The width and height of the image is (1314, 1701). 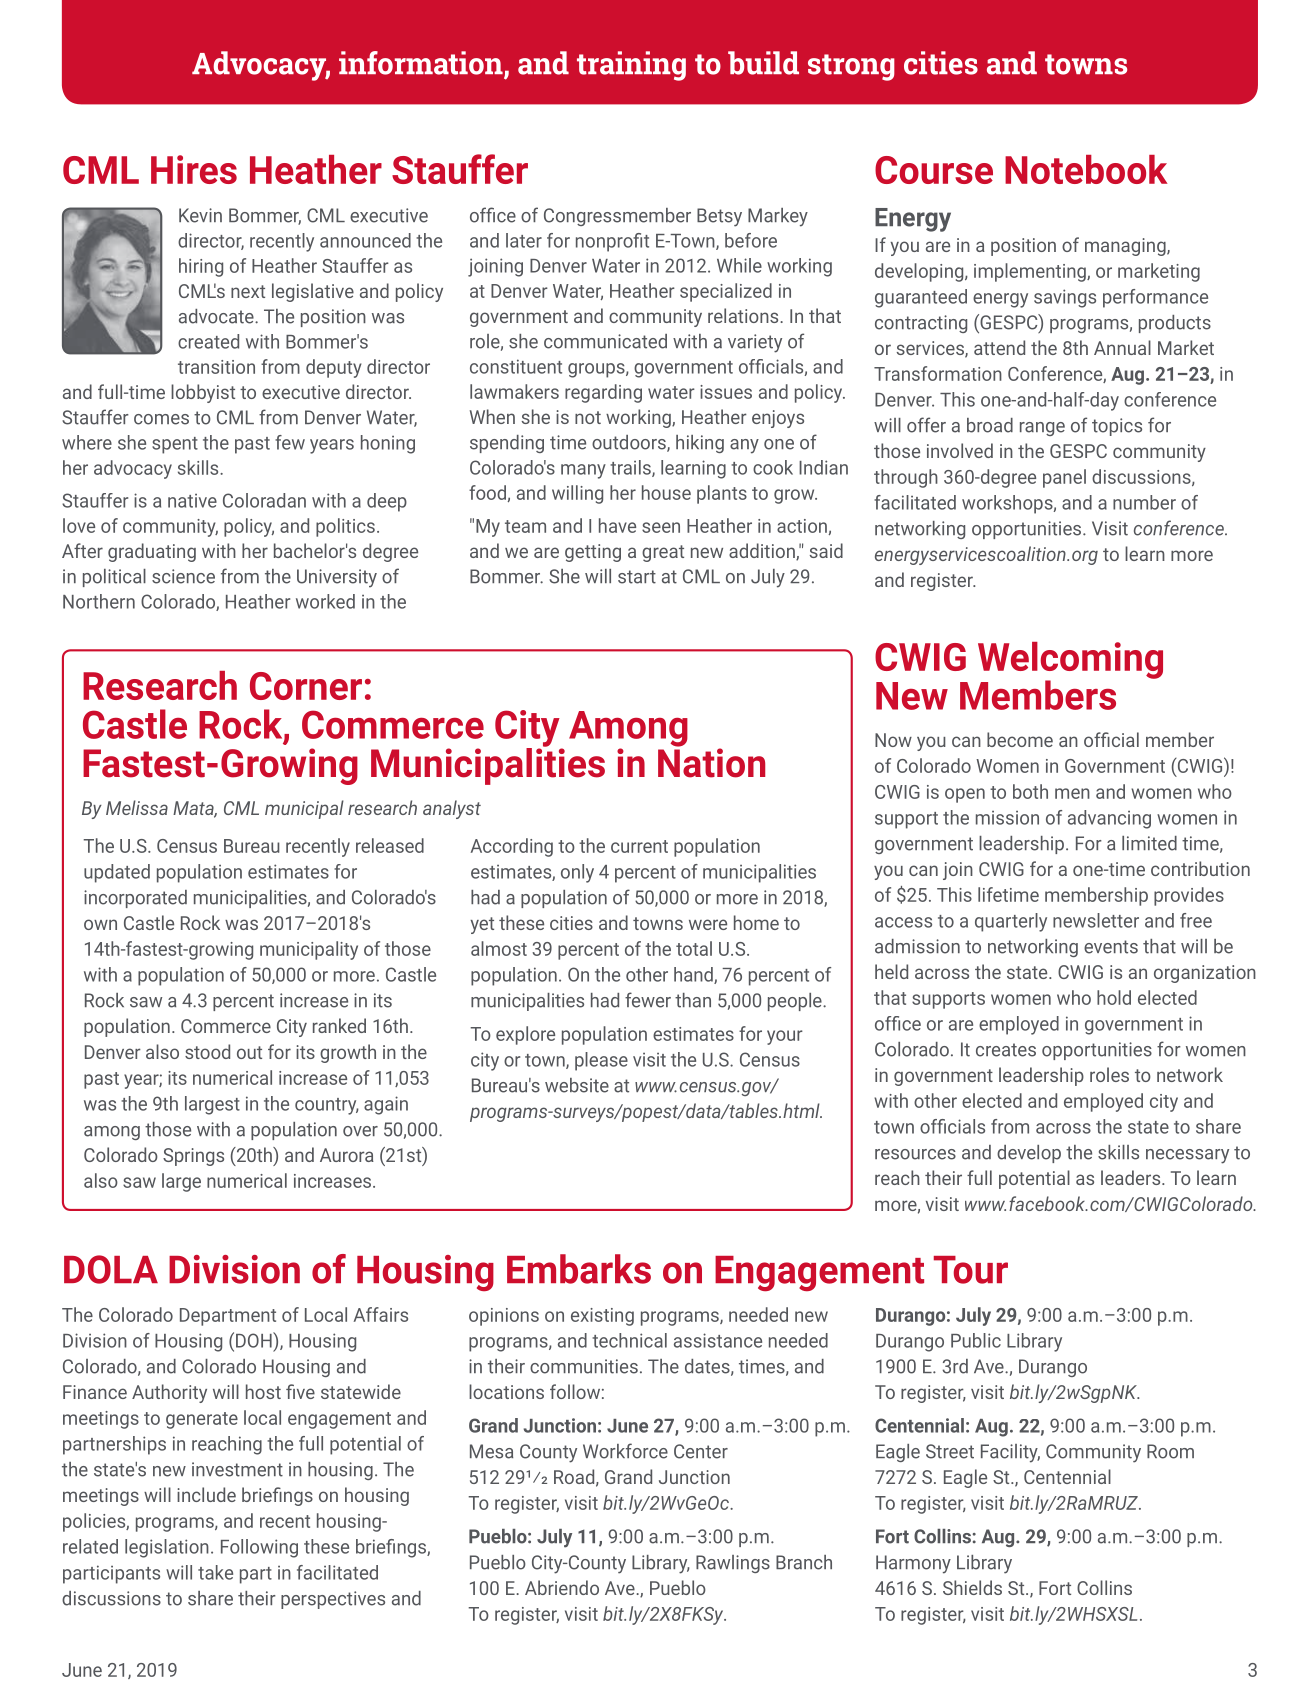 I want to click on advancing, so click(x=1109, y=819).
